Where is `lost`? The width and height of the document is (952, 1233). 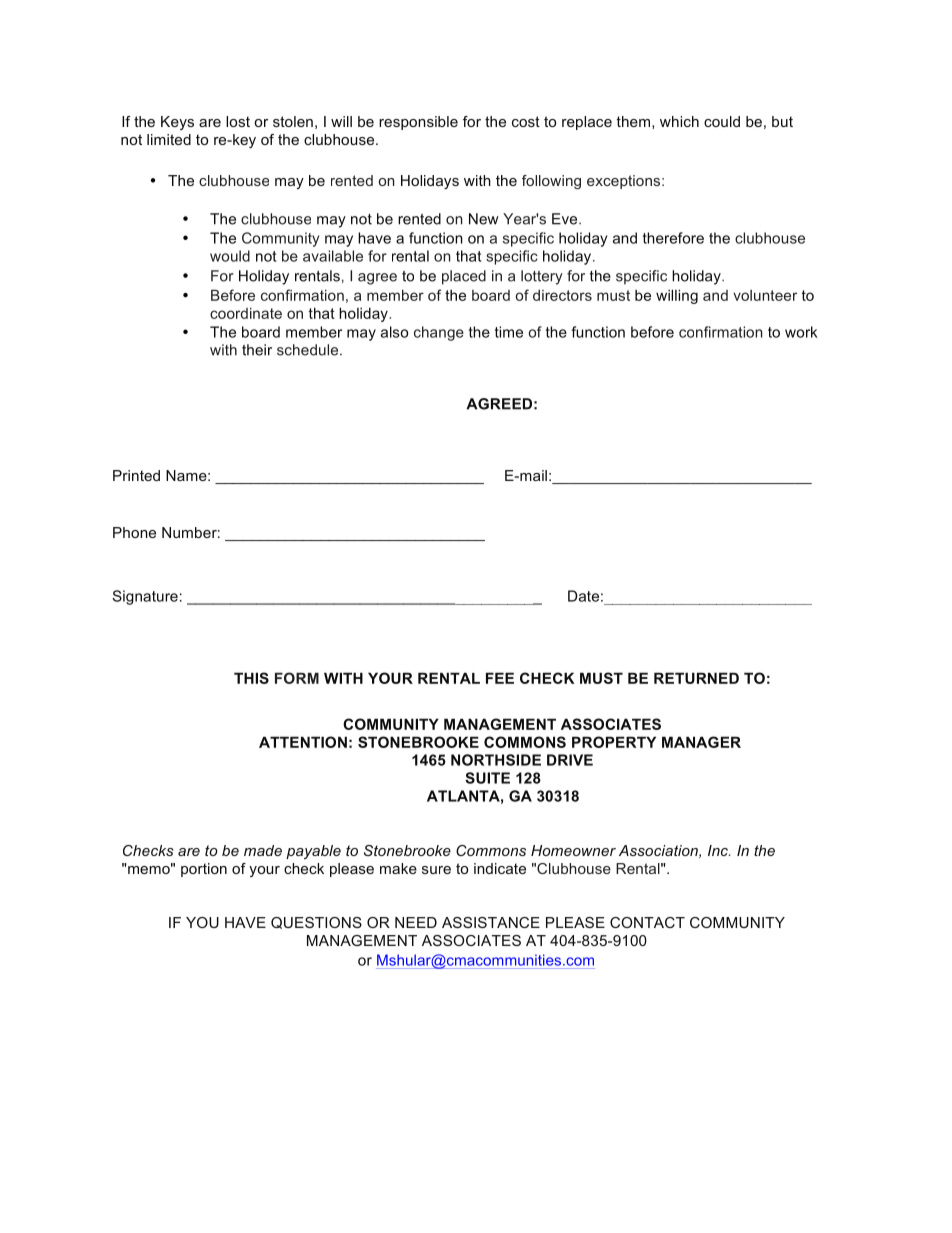
lost is located at coordinates (238, 121).
